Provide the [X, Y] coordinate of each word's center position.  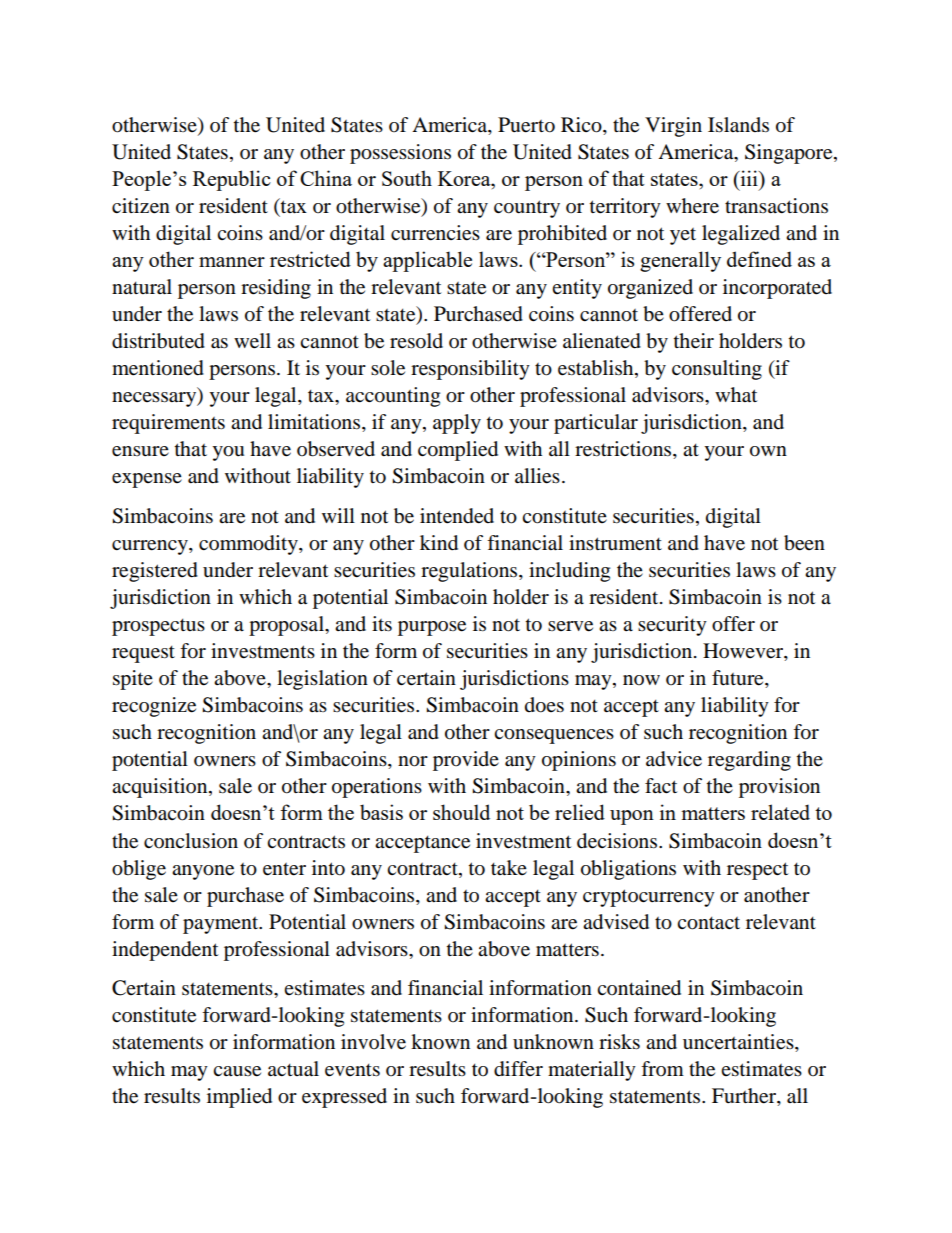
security [672, 626]
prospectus [158, 627]
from [662, 1069]
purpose [432, 628]
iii [749, 178]
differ [518, 1069]
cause [237, 1071]
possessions [400, 154]
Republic [232, 180]
